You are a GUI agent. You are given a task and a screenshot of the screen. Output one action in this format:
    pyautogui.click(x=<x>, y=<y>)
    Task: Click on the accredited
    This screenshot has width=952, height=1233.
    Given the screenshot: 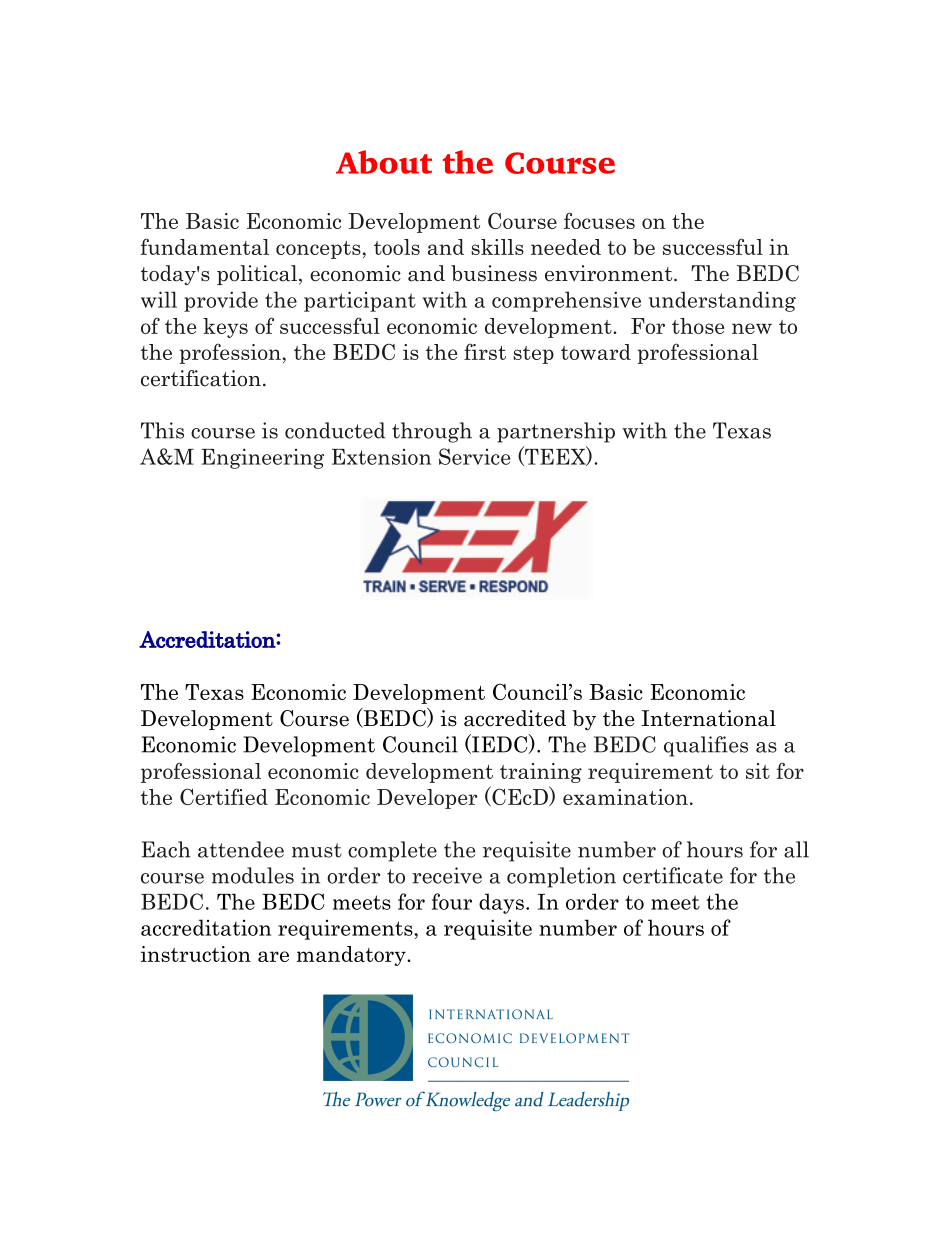 What is the action you would take?
    pyautogui.click(x=515, y=718)
